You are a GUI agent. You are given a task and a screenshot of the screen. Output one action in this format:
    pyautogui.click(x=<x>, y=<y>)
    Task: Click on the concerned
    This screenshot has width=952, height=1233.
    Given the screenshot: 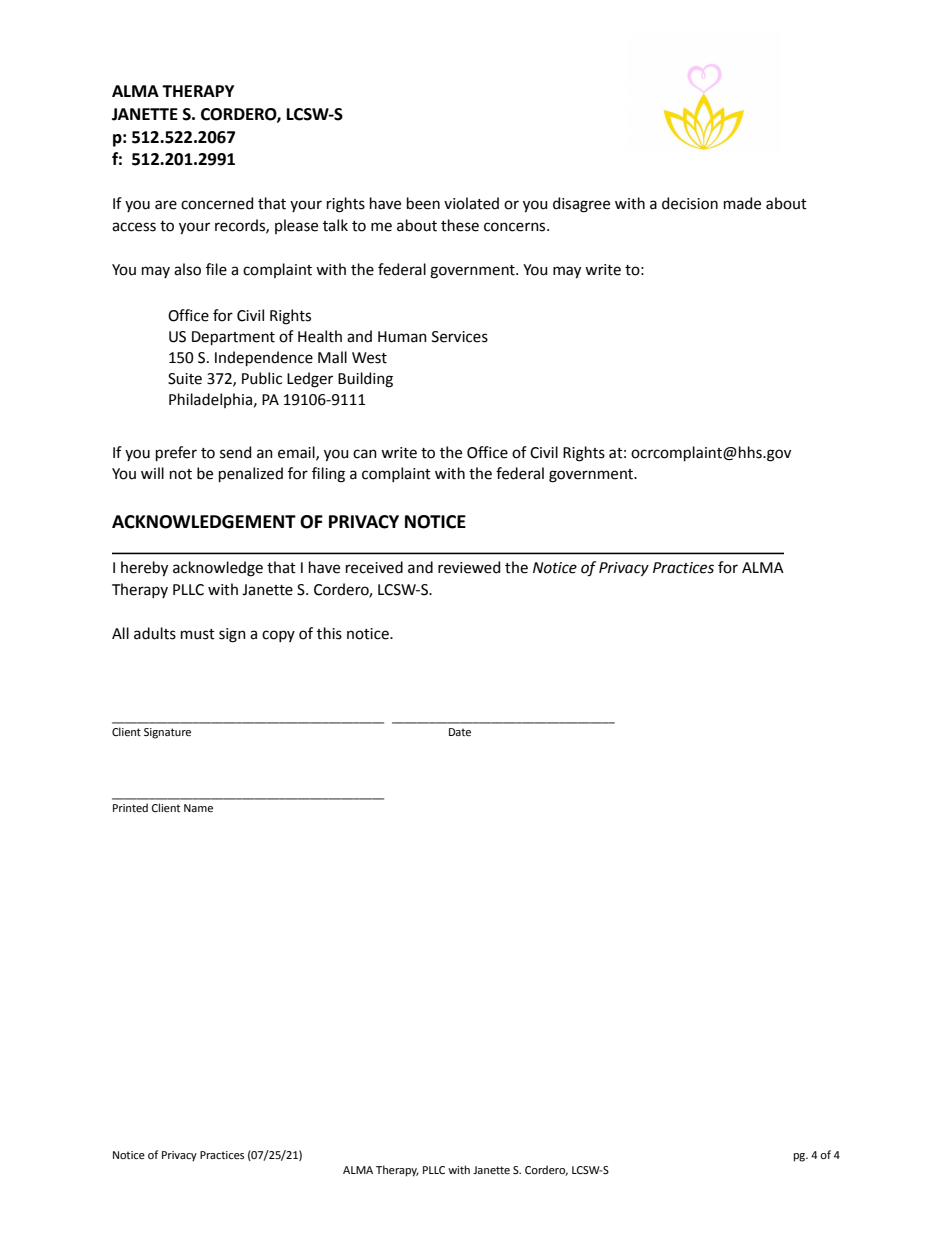 What is the action you would take?
    pyautogui.click(x=217, y=203)
